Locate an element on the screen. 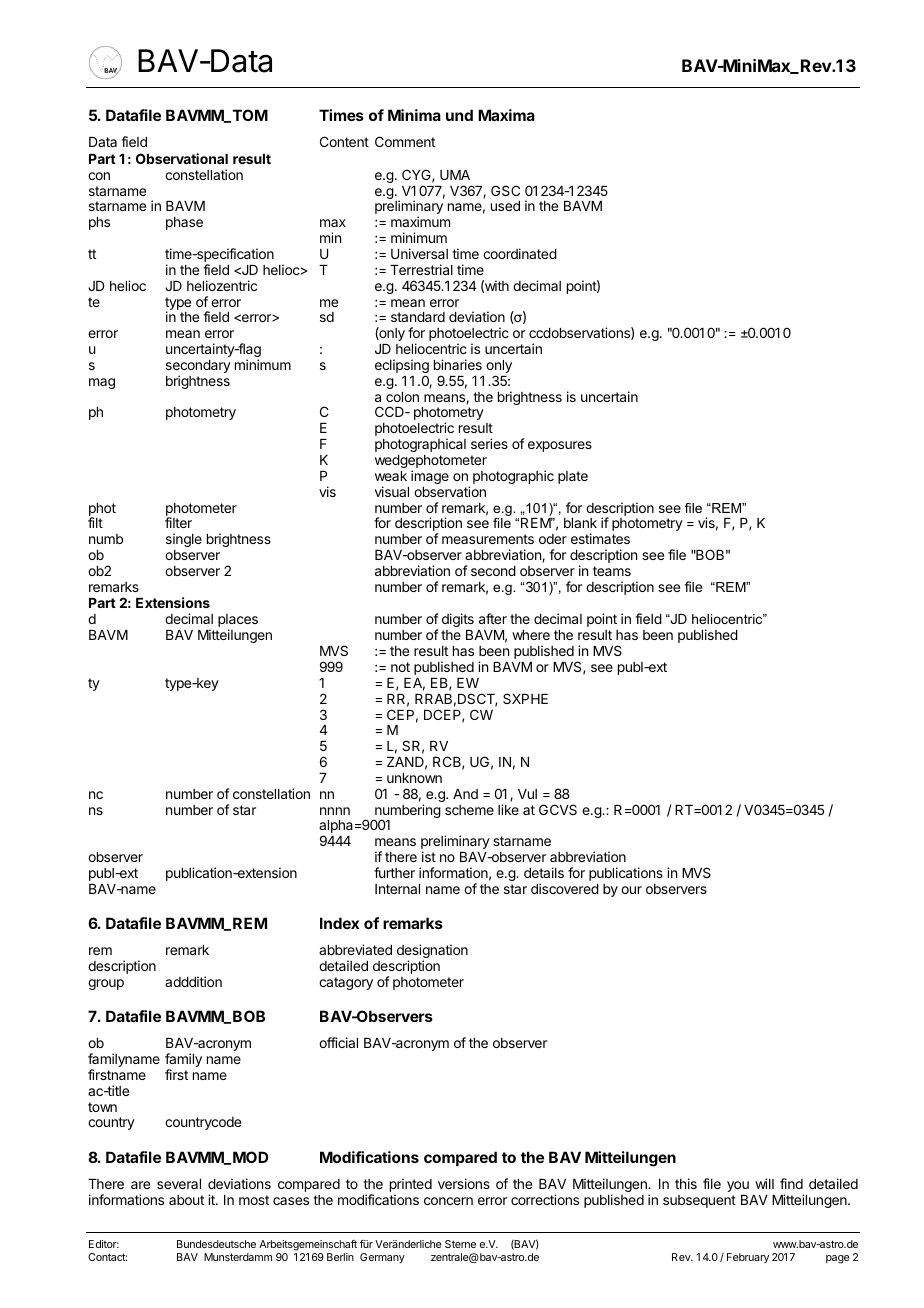  ist is located at coordinates (429, 856).
